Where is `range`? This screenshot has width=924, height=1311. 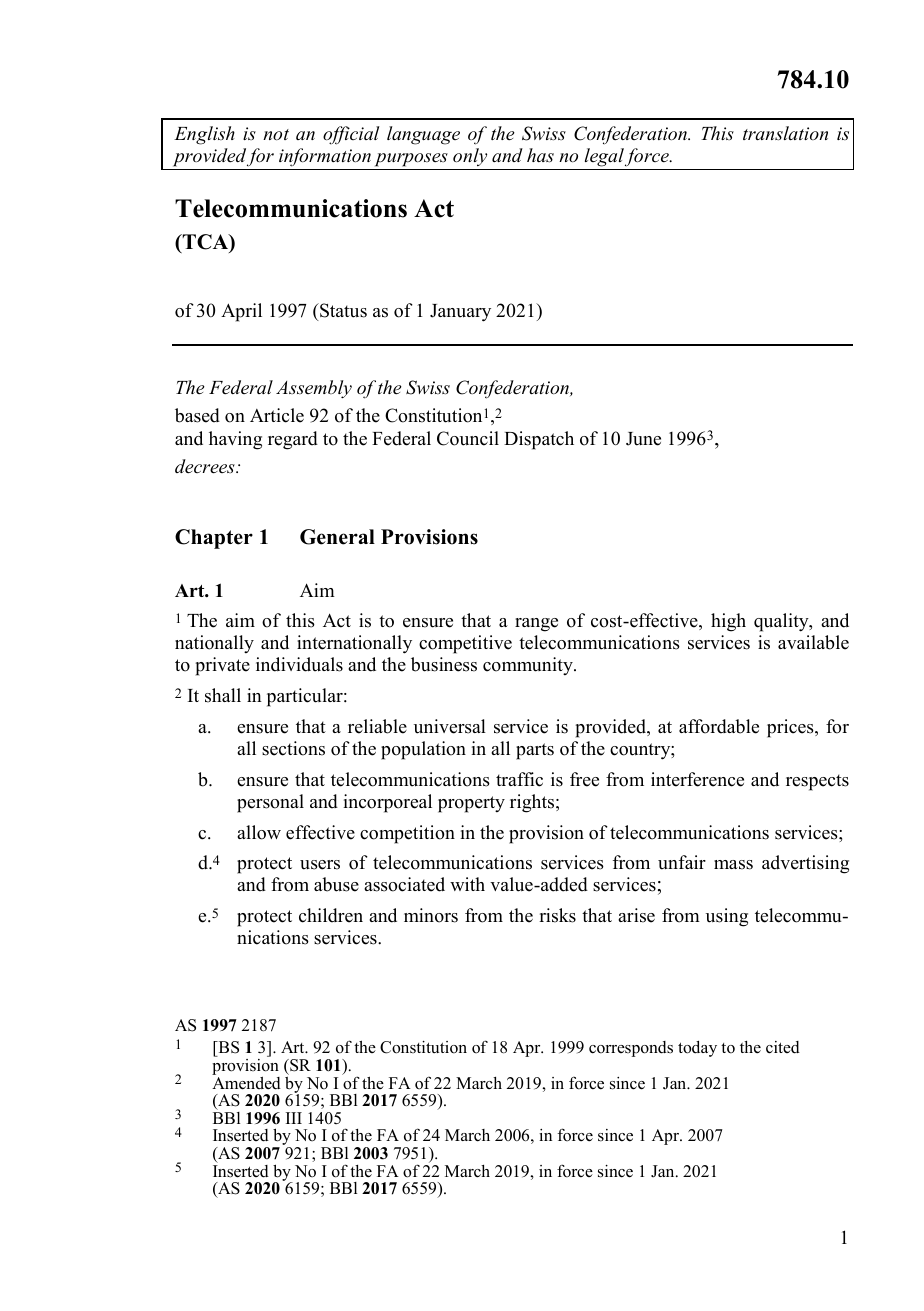 range is located at coordinates (536, 625).
